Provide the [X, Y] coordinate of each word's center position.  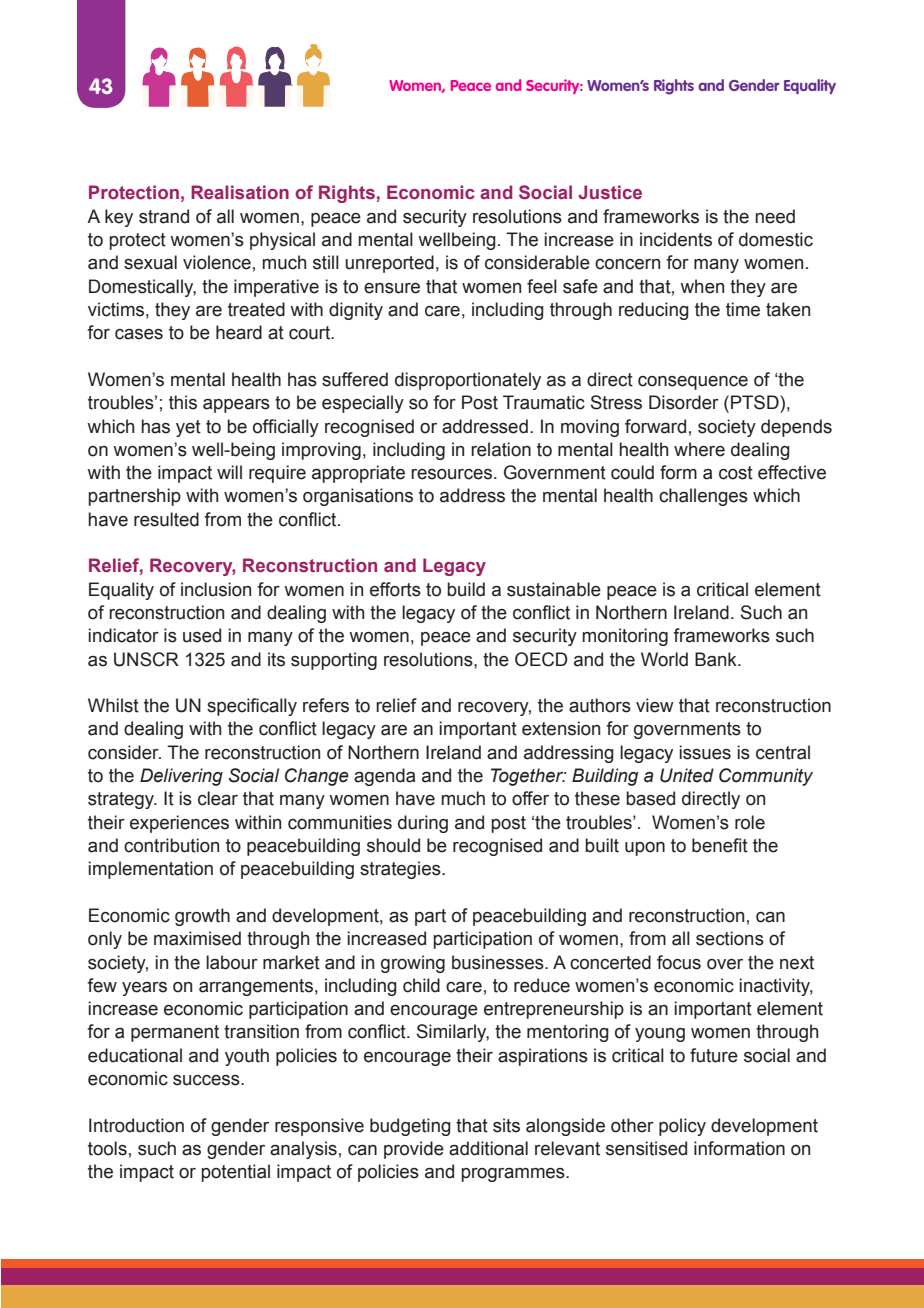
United [687, 775]
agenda [384, 777]
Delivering [181, 777]
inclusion [216, 589]
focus [679, 962]
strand [164, 216]
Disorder [684, 402]
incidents [676, 239]
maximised [197, 938]
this [183, 402]
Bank [717, 659]
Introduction [136, 1125]
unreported [389, 264]
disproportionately [468, 381]
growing [413, 964]
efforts [395, 589]
